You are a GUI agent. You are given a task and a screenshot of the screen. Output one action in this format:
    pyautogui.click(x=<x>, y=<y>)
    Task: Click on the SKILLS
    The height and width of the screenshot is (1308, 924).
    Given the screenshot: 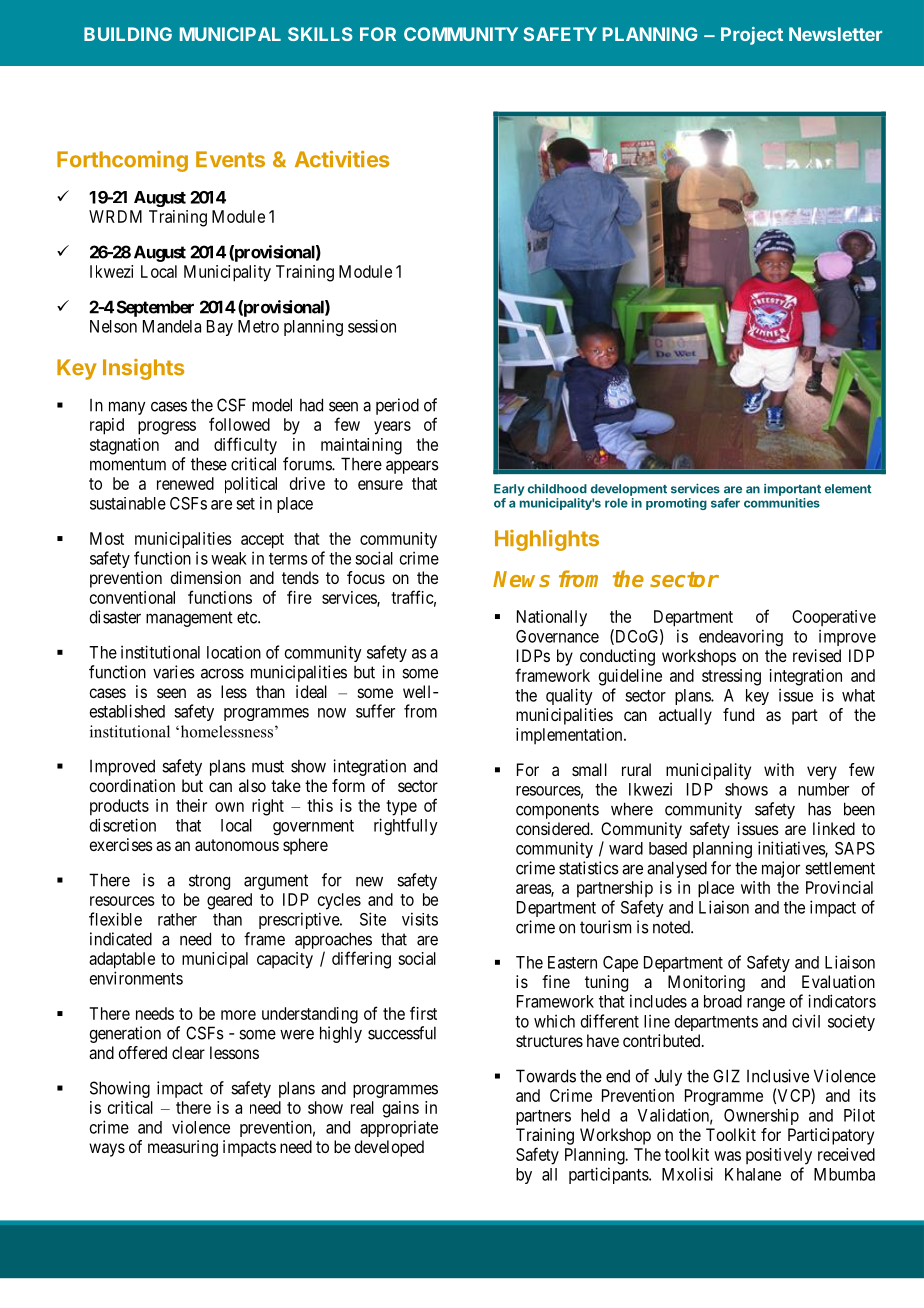 What is the action you would take?
    pyautogui.click(x=320, y=34)
